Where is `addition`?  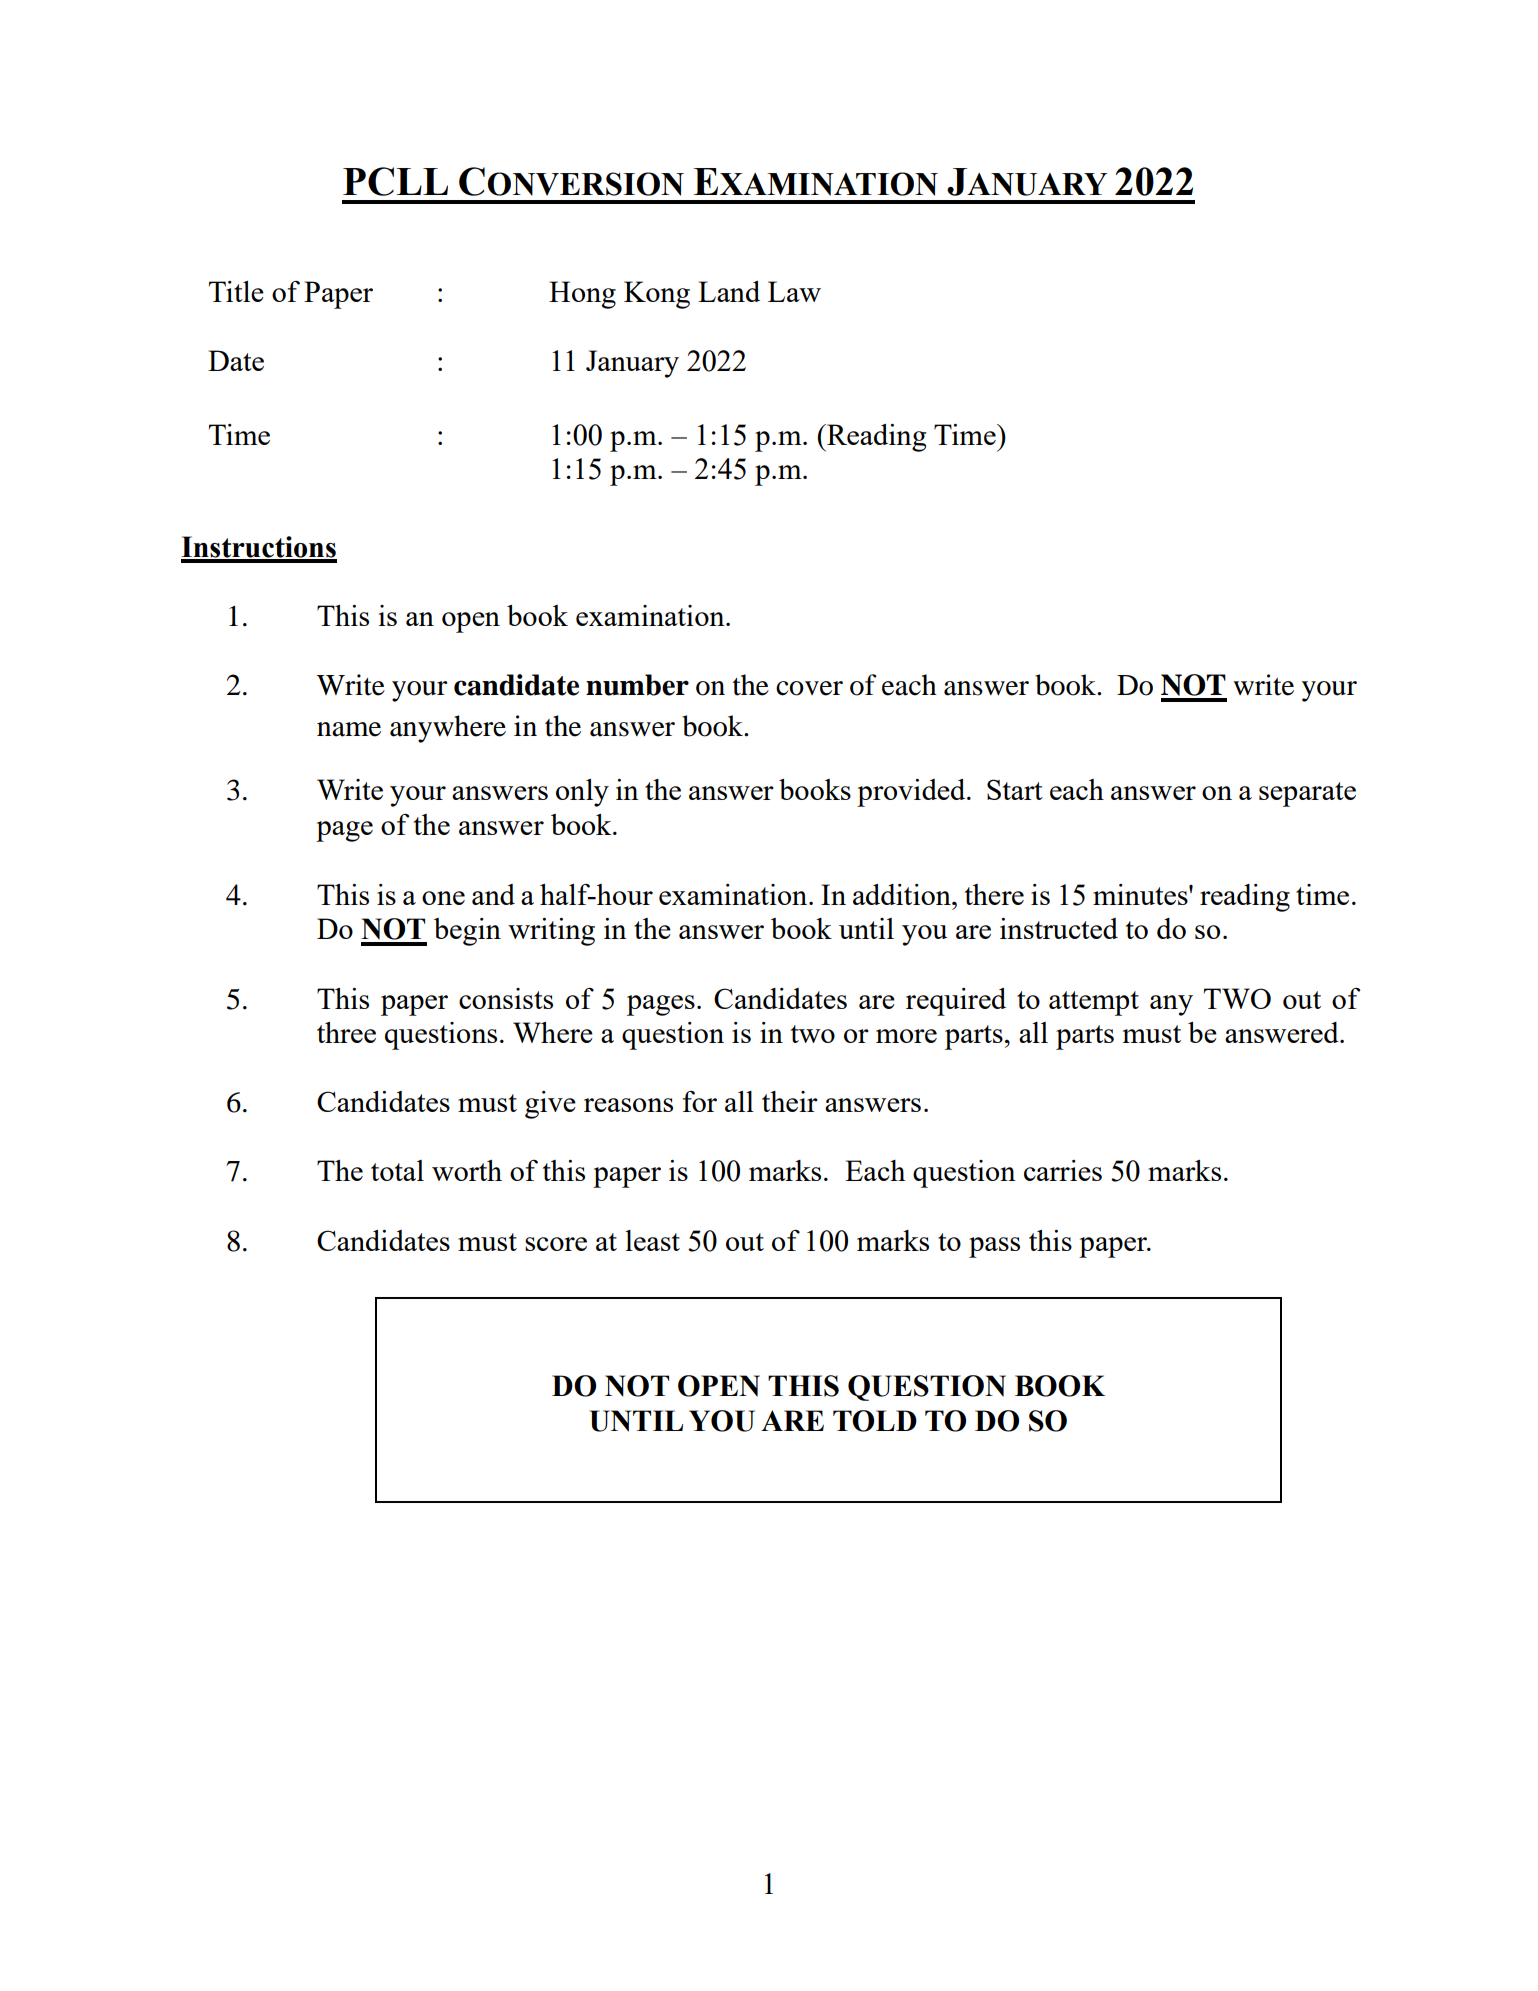
addition is located at coordinates (903, 894).
